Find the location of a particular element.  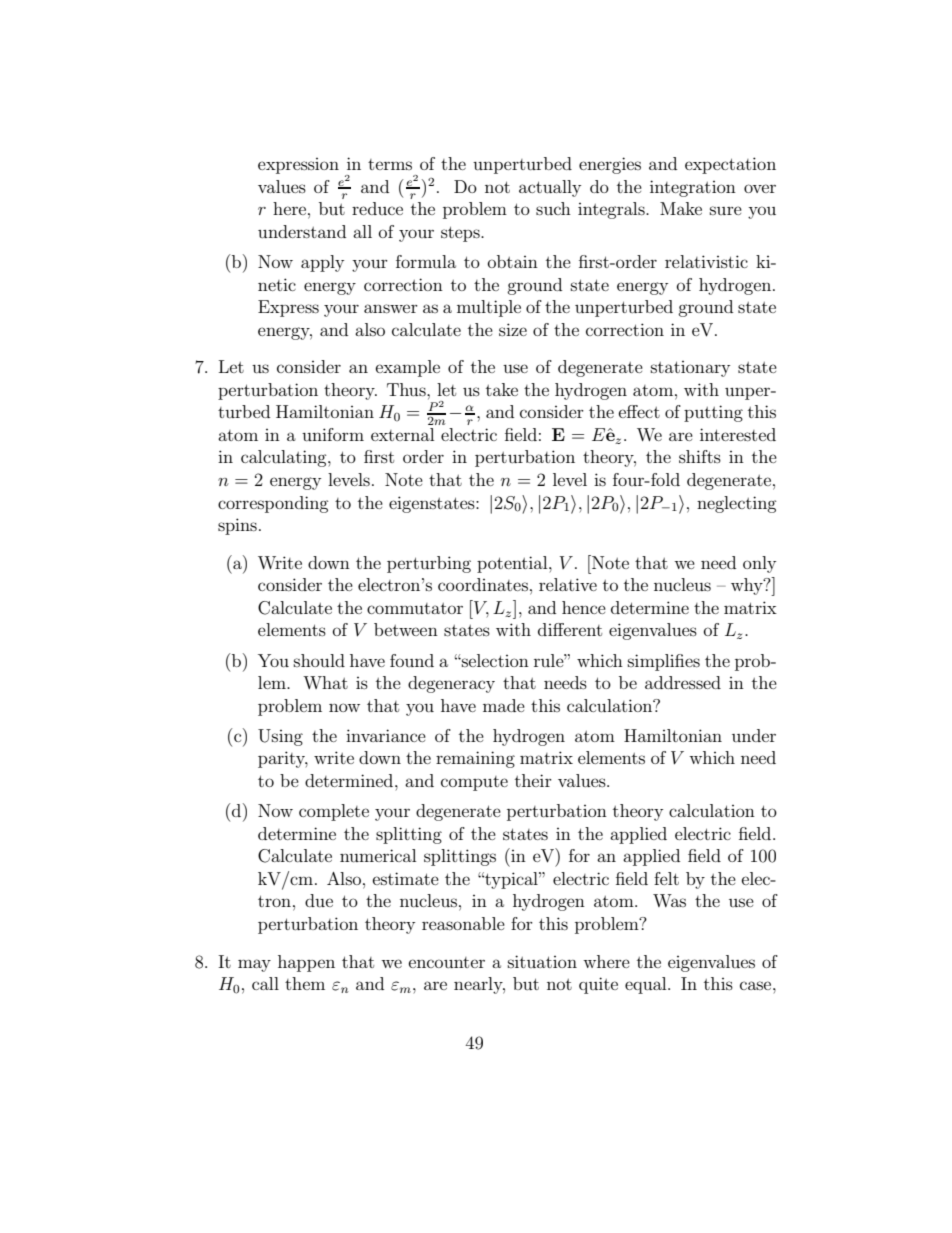

complete is located at coordinates (334, 812).
